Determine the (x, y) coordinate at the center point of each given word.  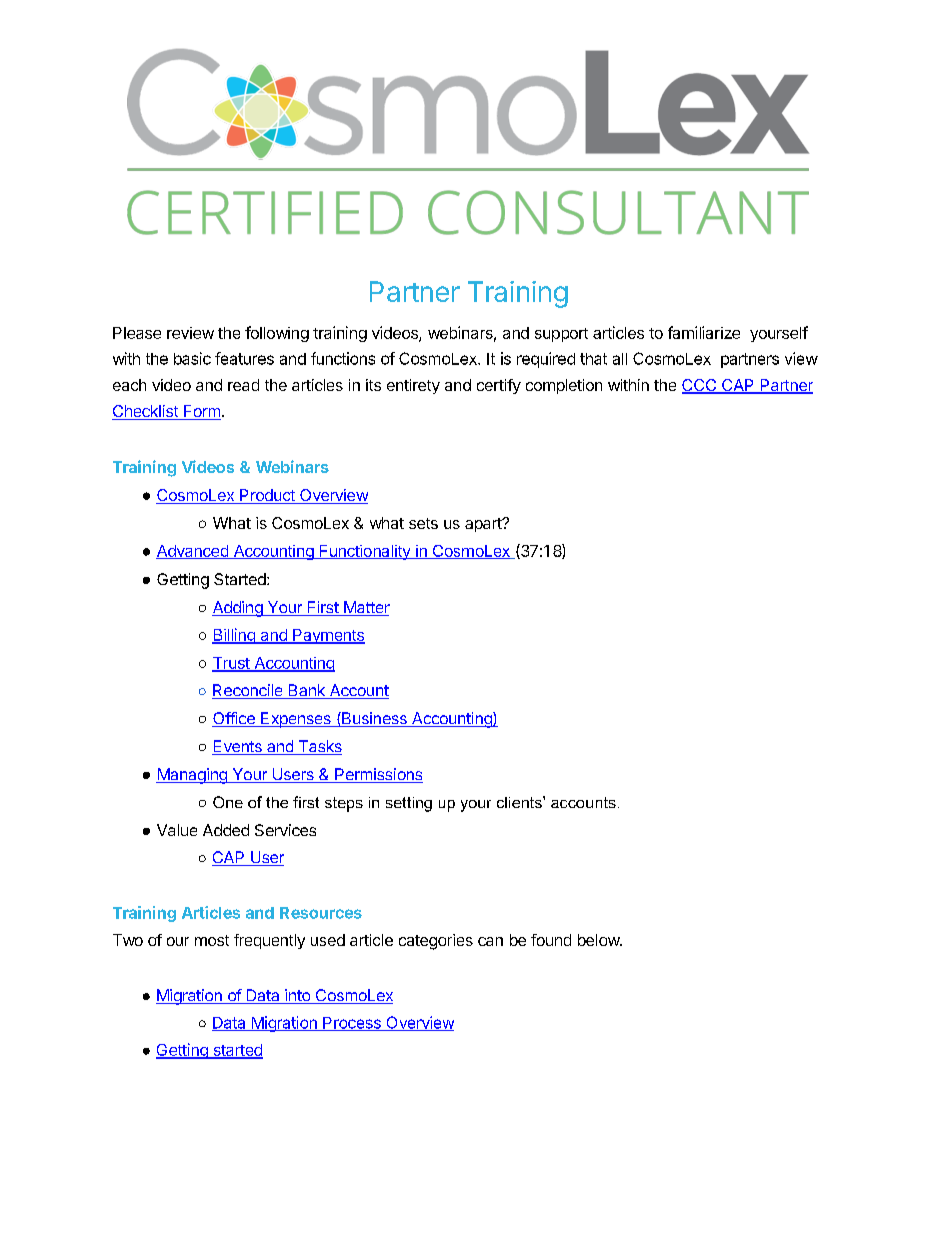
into (297, 996)
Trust (232, 664)
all (620, 359)
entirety (413, 386)
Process (352, 1024)
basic (192, 358)
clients (520, 802)
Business (374, 719)
